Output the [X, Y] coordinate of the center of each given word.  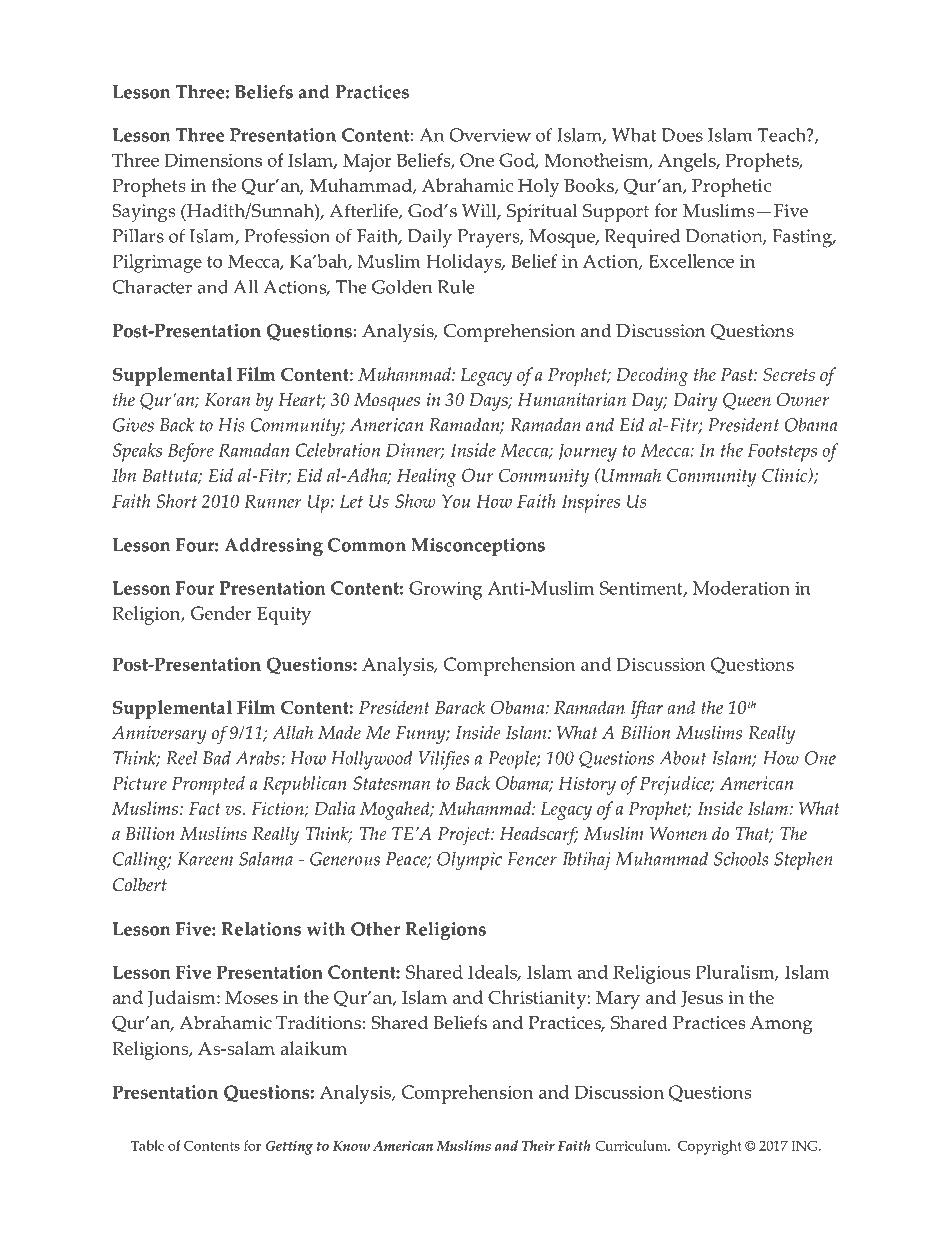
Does [682, 135]
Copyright [710, 1147]
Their [538, 1145]
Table [148, 1145]
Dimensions [213, 160]
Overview [490, 135]
